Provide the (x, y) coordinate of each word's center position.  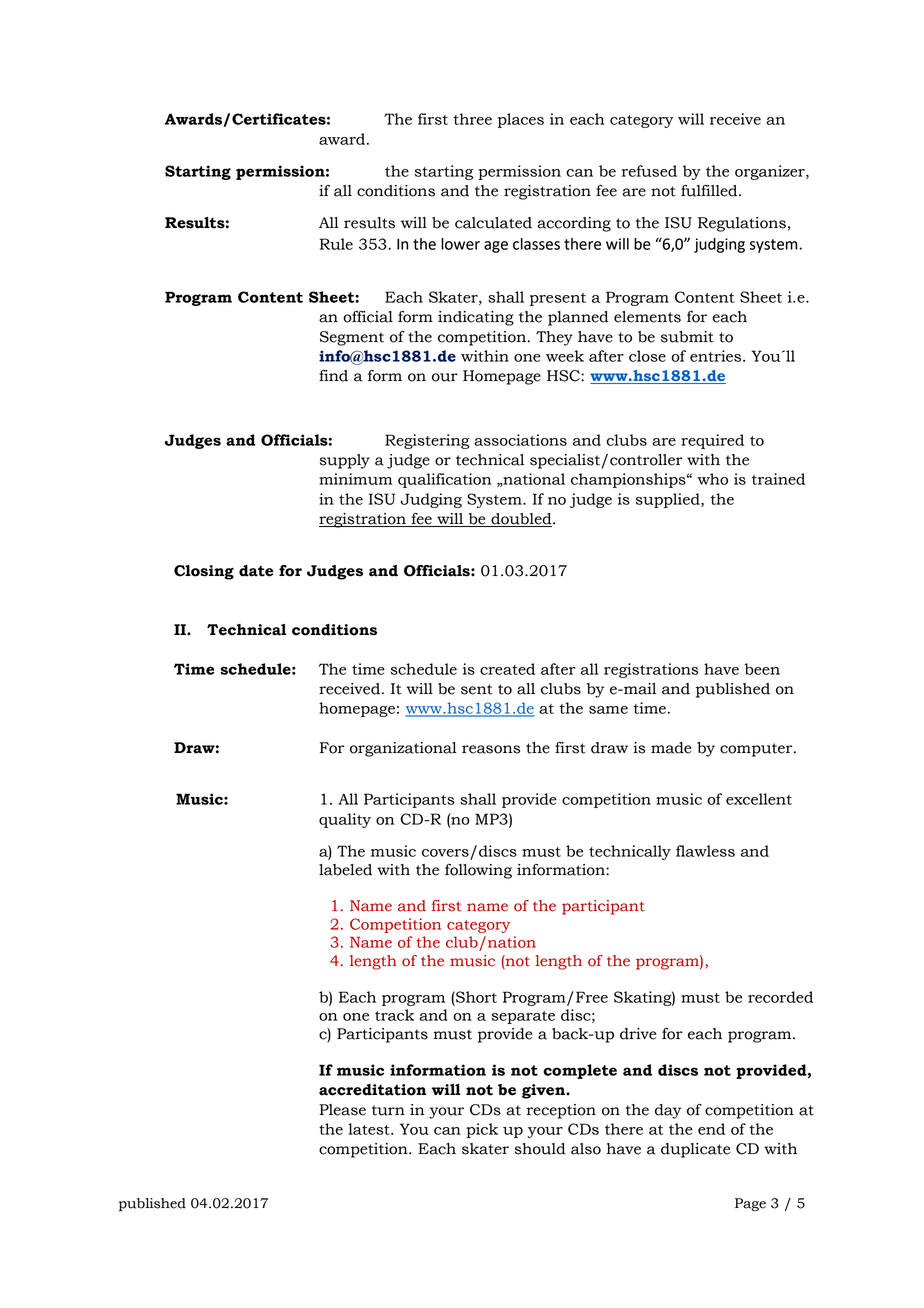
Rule (336, 244)
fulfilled (710, 191)
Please (342, 1110)
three (472, 119)
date (256, 571)
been (762, 669)
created (507, 669)
